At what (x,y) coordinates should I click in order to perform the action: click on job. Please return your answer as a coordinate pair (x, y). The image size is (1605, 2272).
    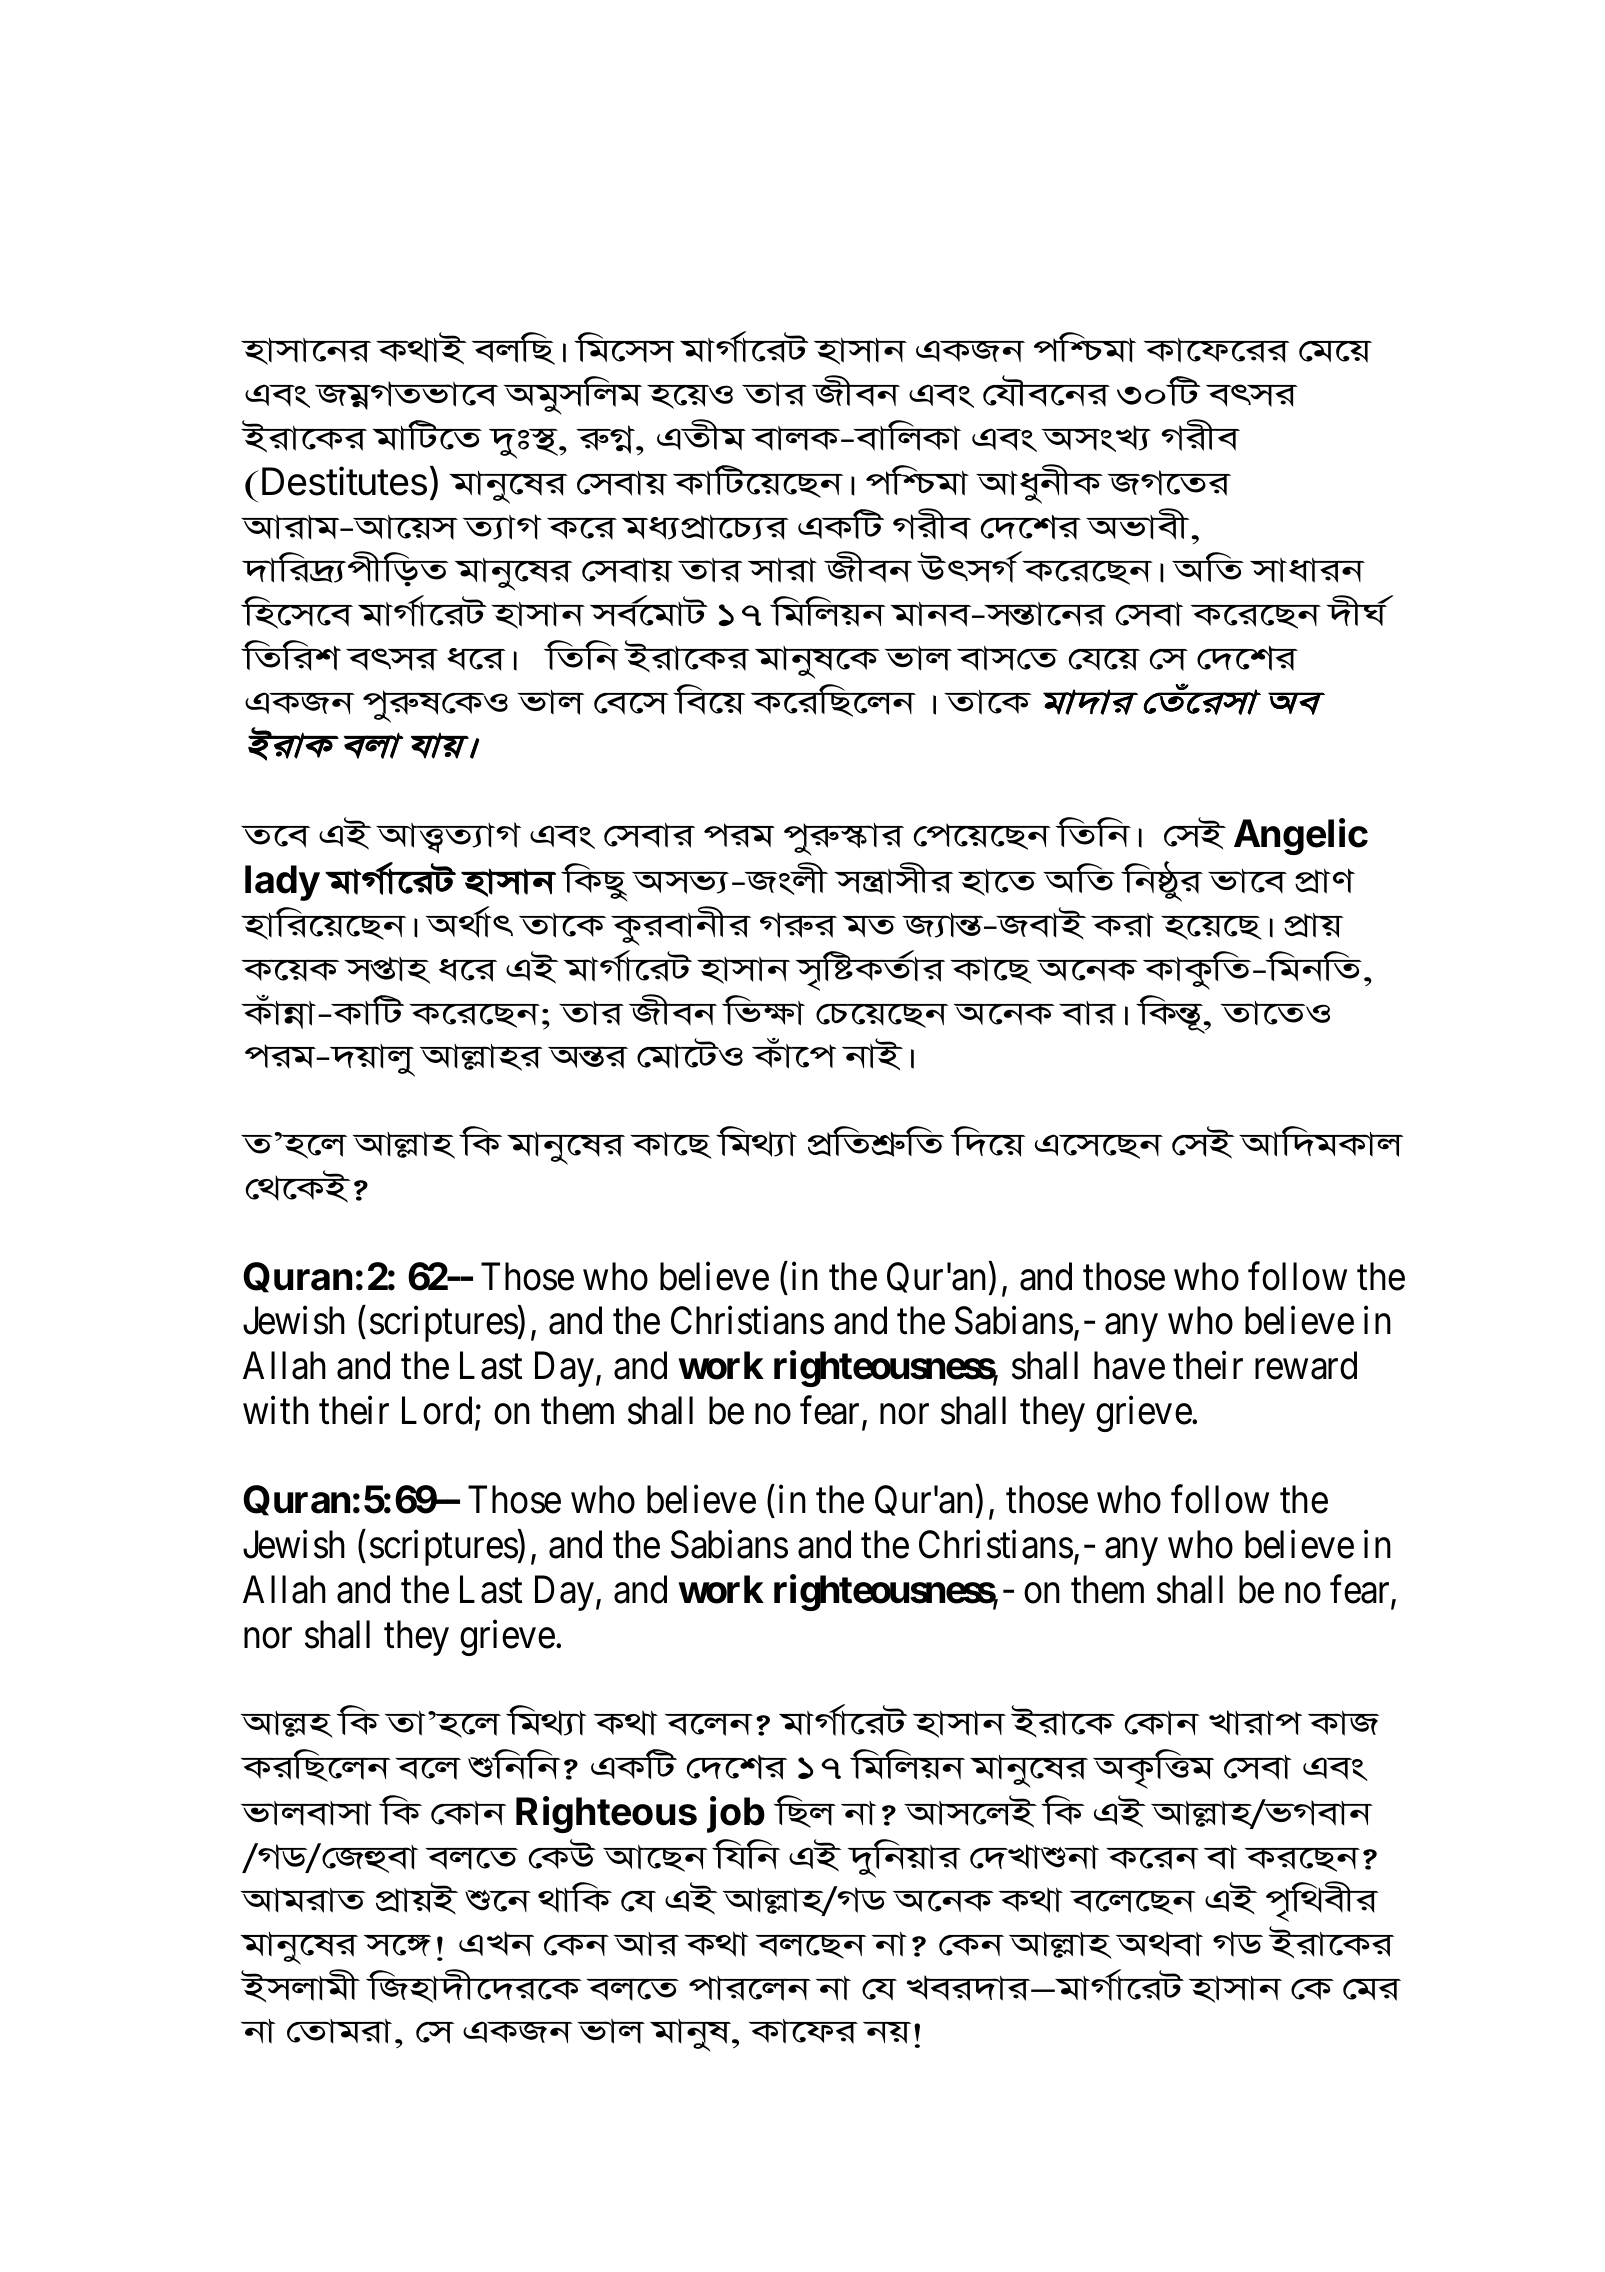
    Looking at the image, I should click on (736, 1814).
